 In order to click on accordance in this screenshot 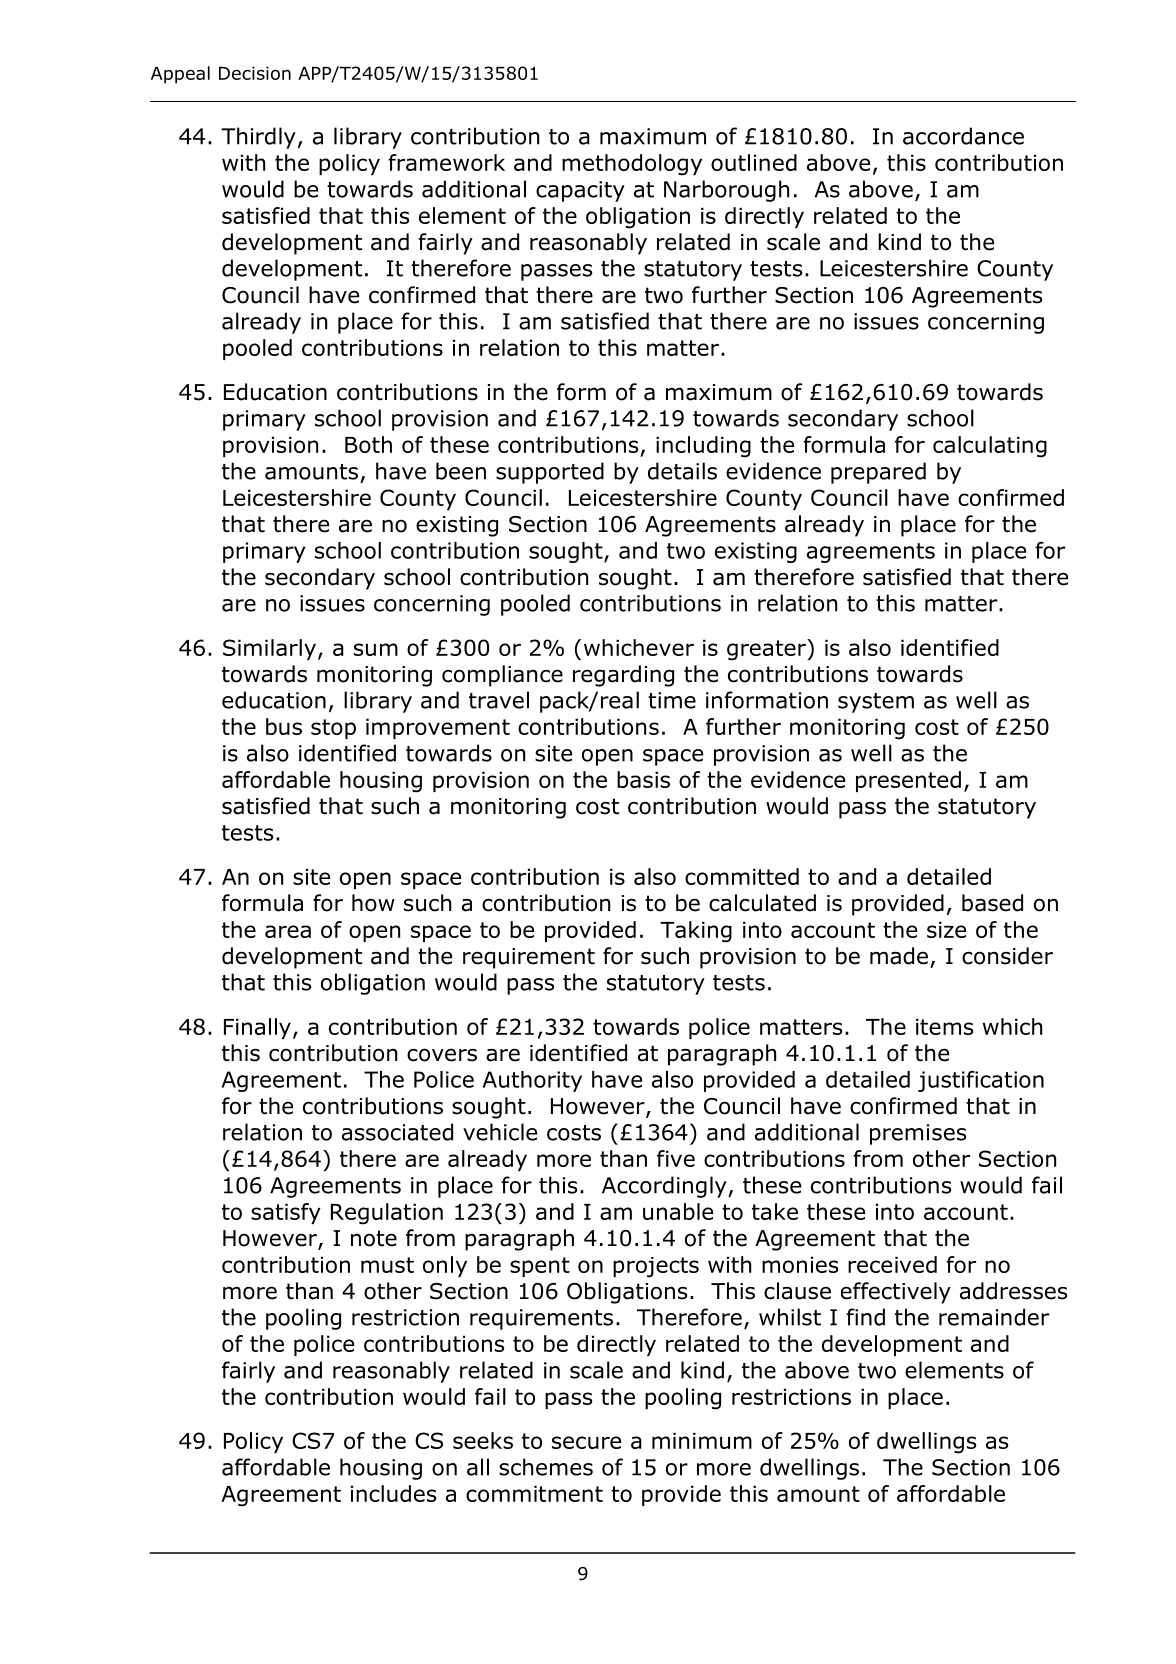, I will do `click(963, 136)`.
